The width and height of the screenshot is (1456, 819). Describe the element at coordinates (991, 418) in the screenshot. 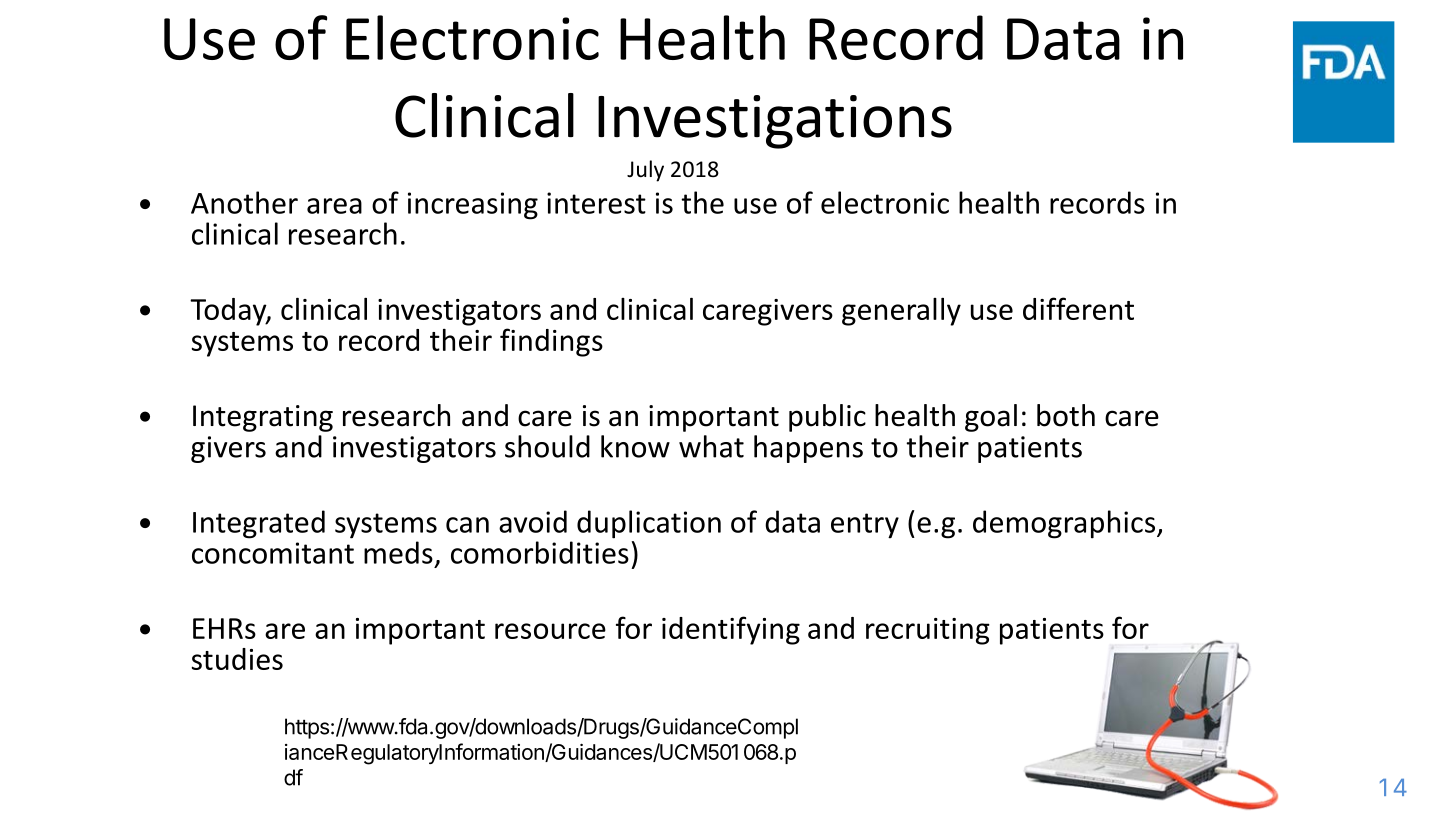

I see `goal` at that location.
